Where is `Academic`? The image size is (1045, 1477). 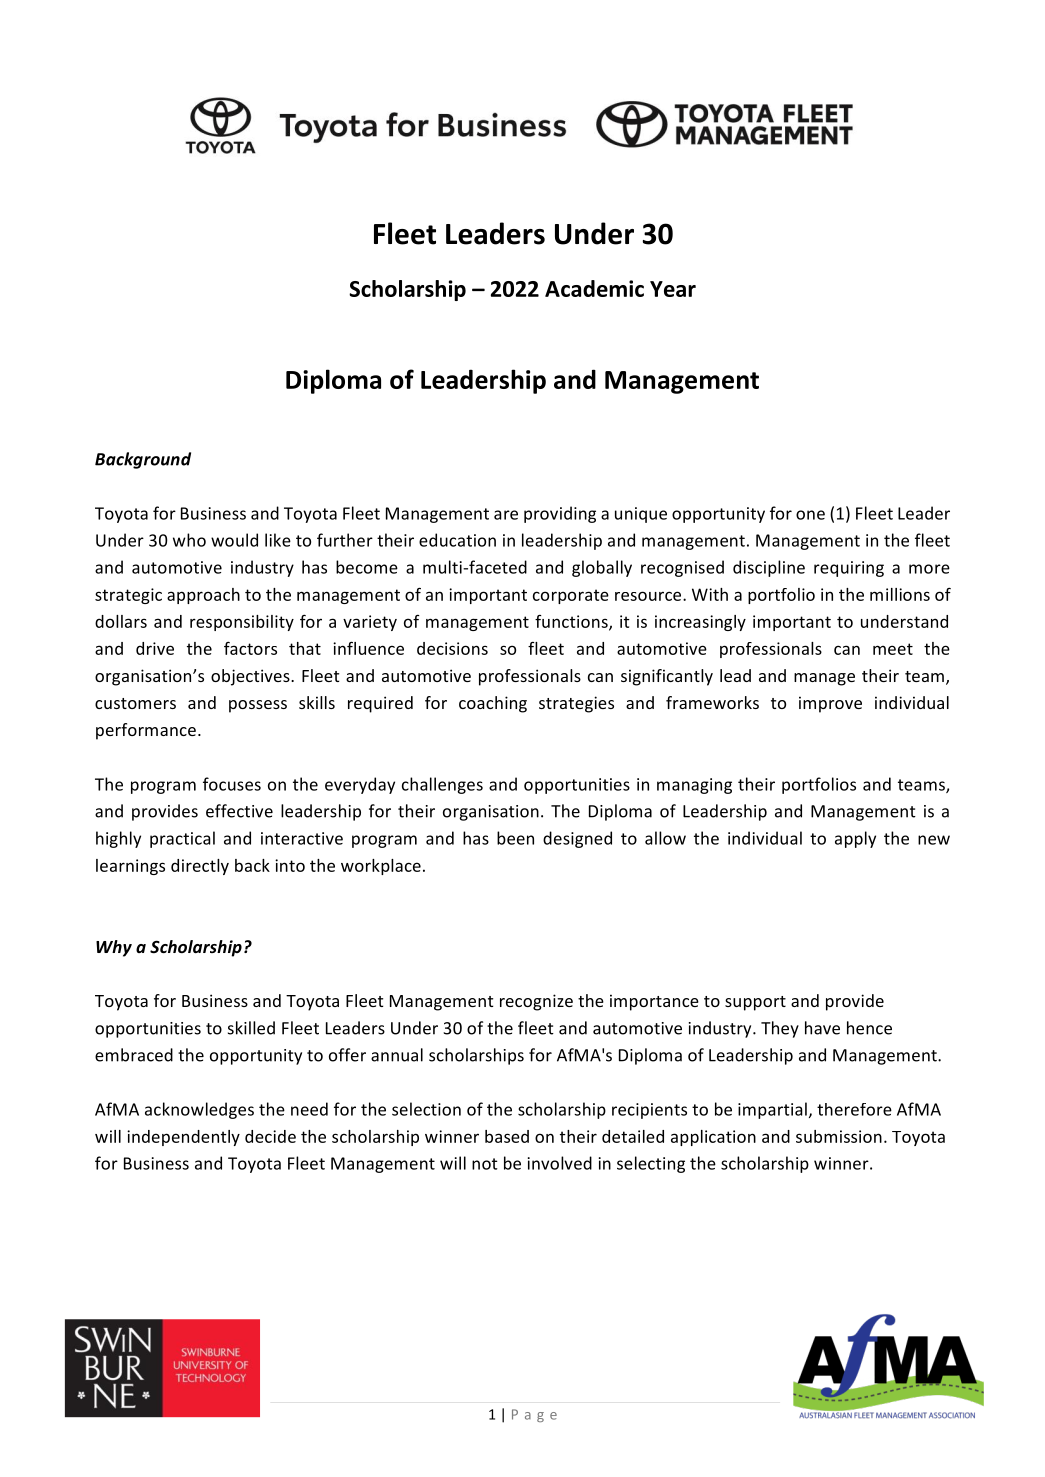 Academic is located at coordinates (594, 288).
